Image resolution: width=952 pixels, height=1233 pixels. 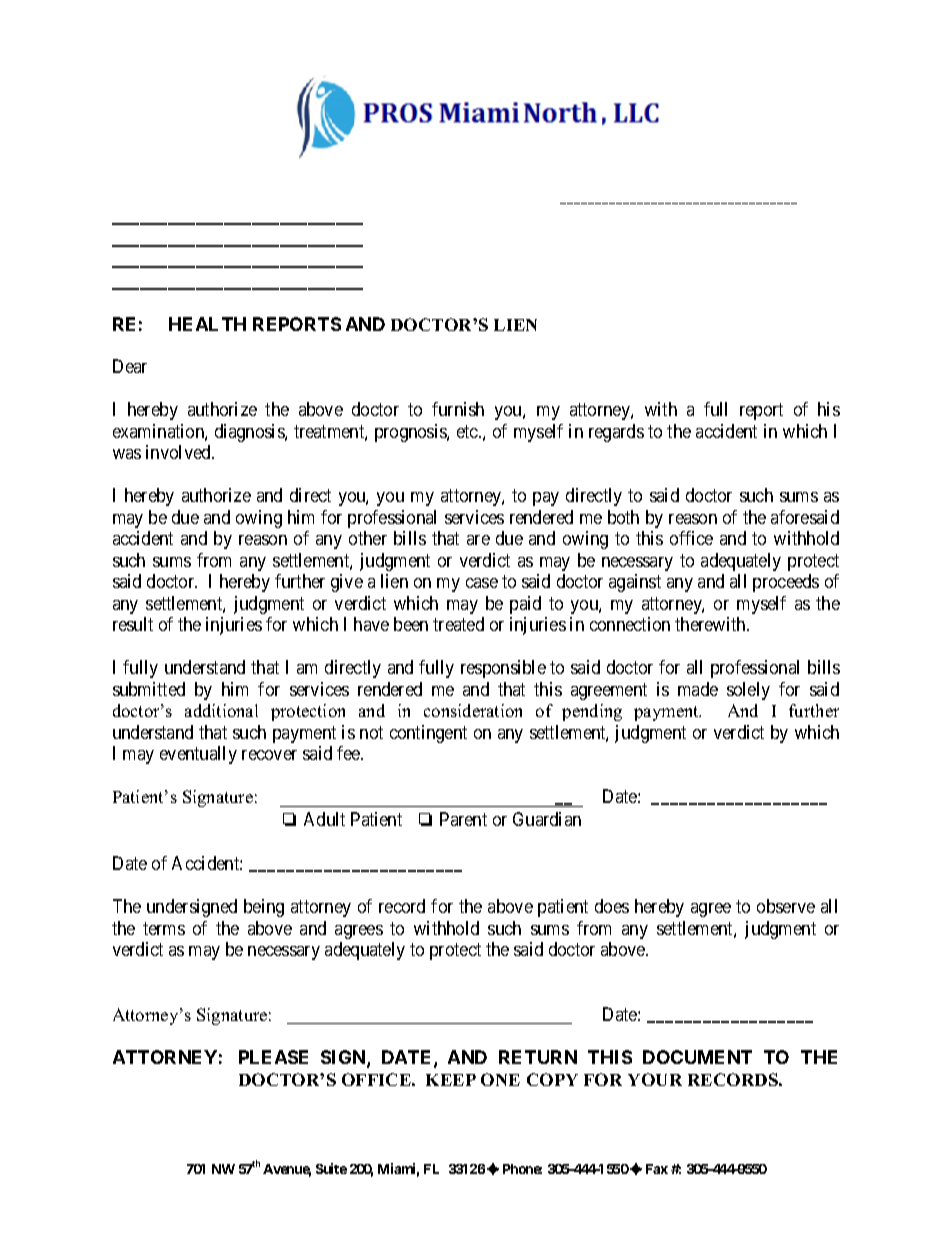 What do you see at coordinates (207, 324) in the screenshot?
I see `HEALTH` at bounding box center [207, 324].
